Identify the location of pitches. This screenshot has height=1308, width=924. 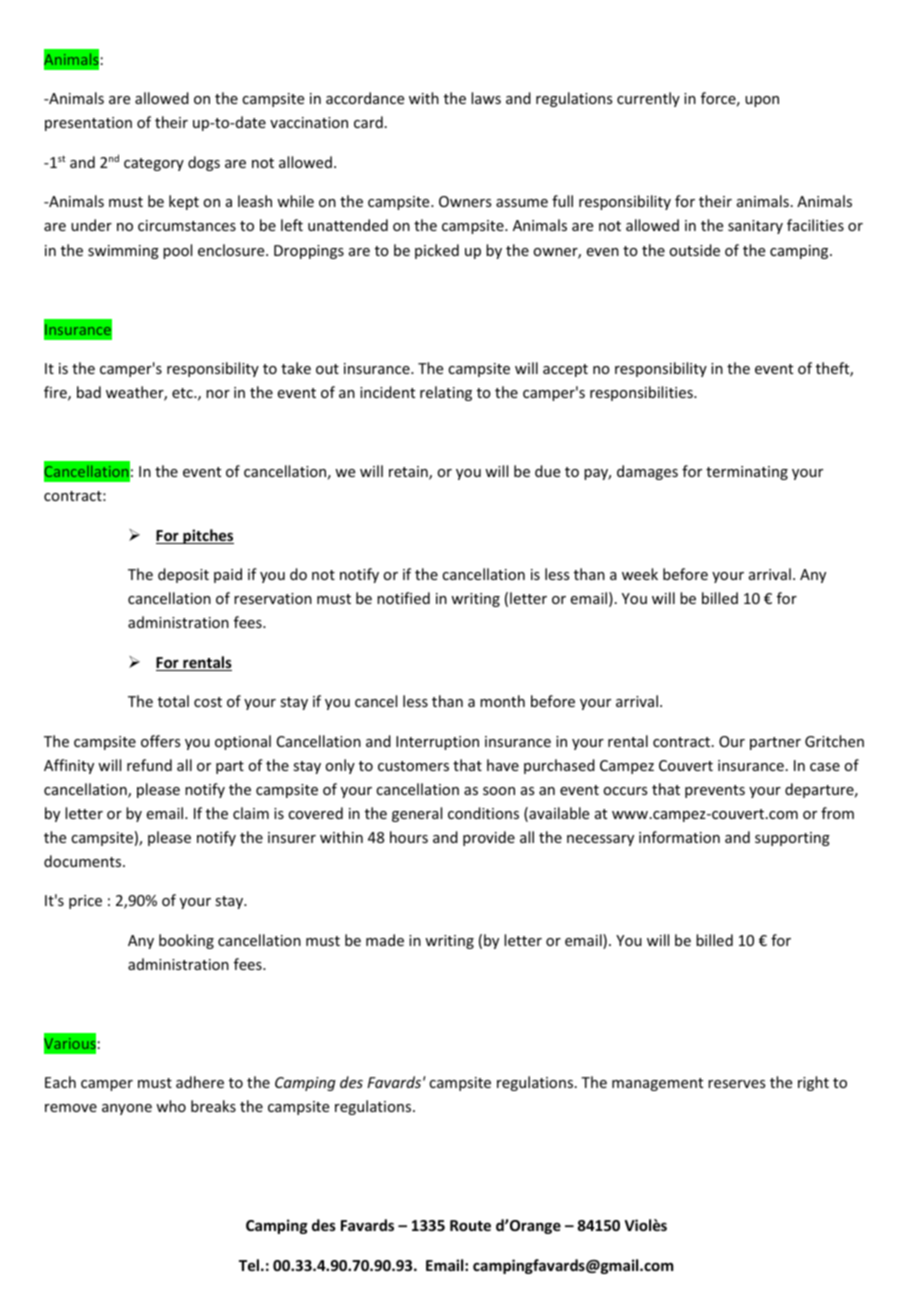
(207, 536).
